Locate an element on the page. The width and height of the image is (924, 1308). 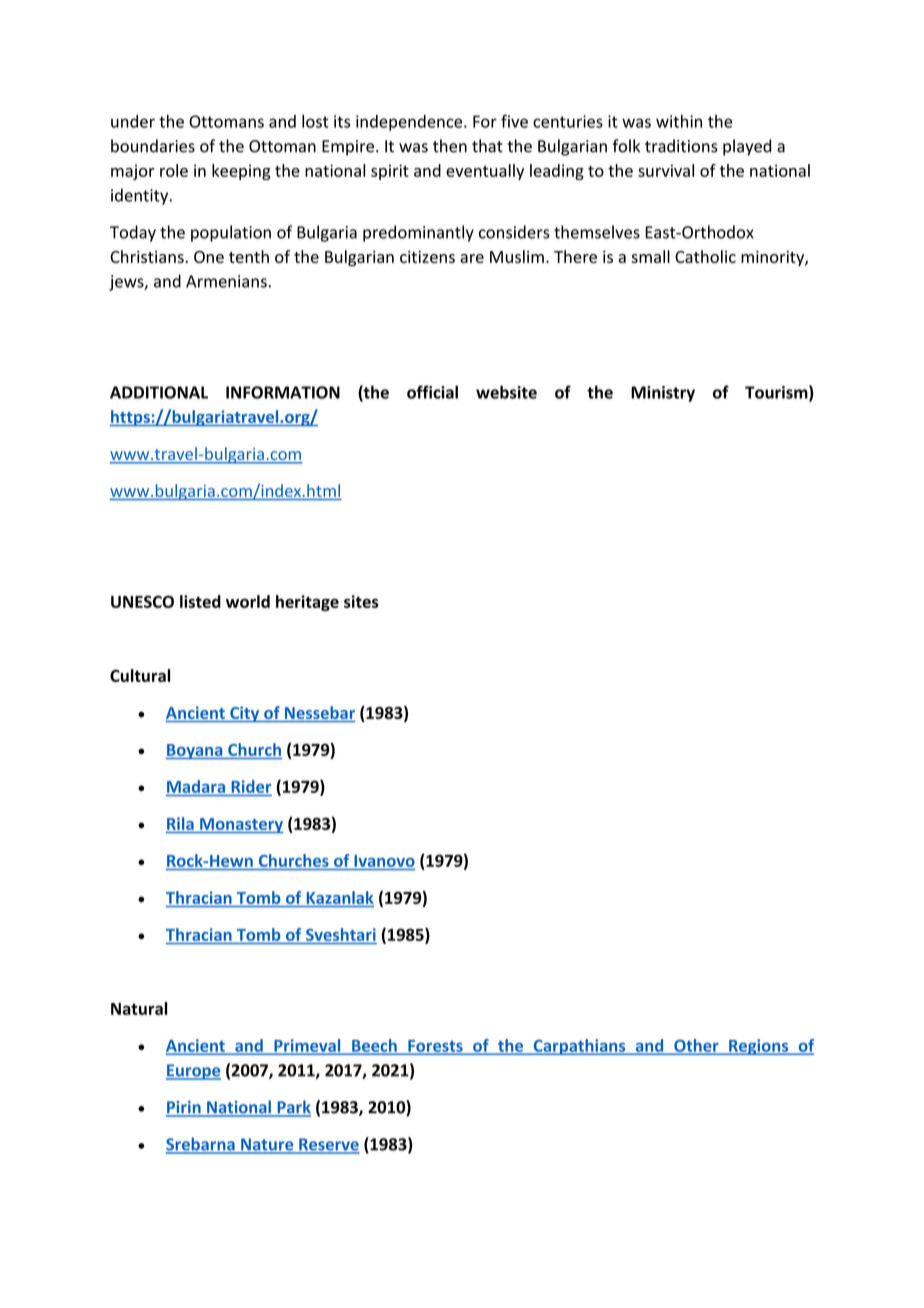
then is located at coordinates (450, 146).
